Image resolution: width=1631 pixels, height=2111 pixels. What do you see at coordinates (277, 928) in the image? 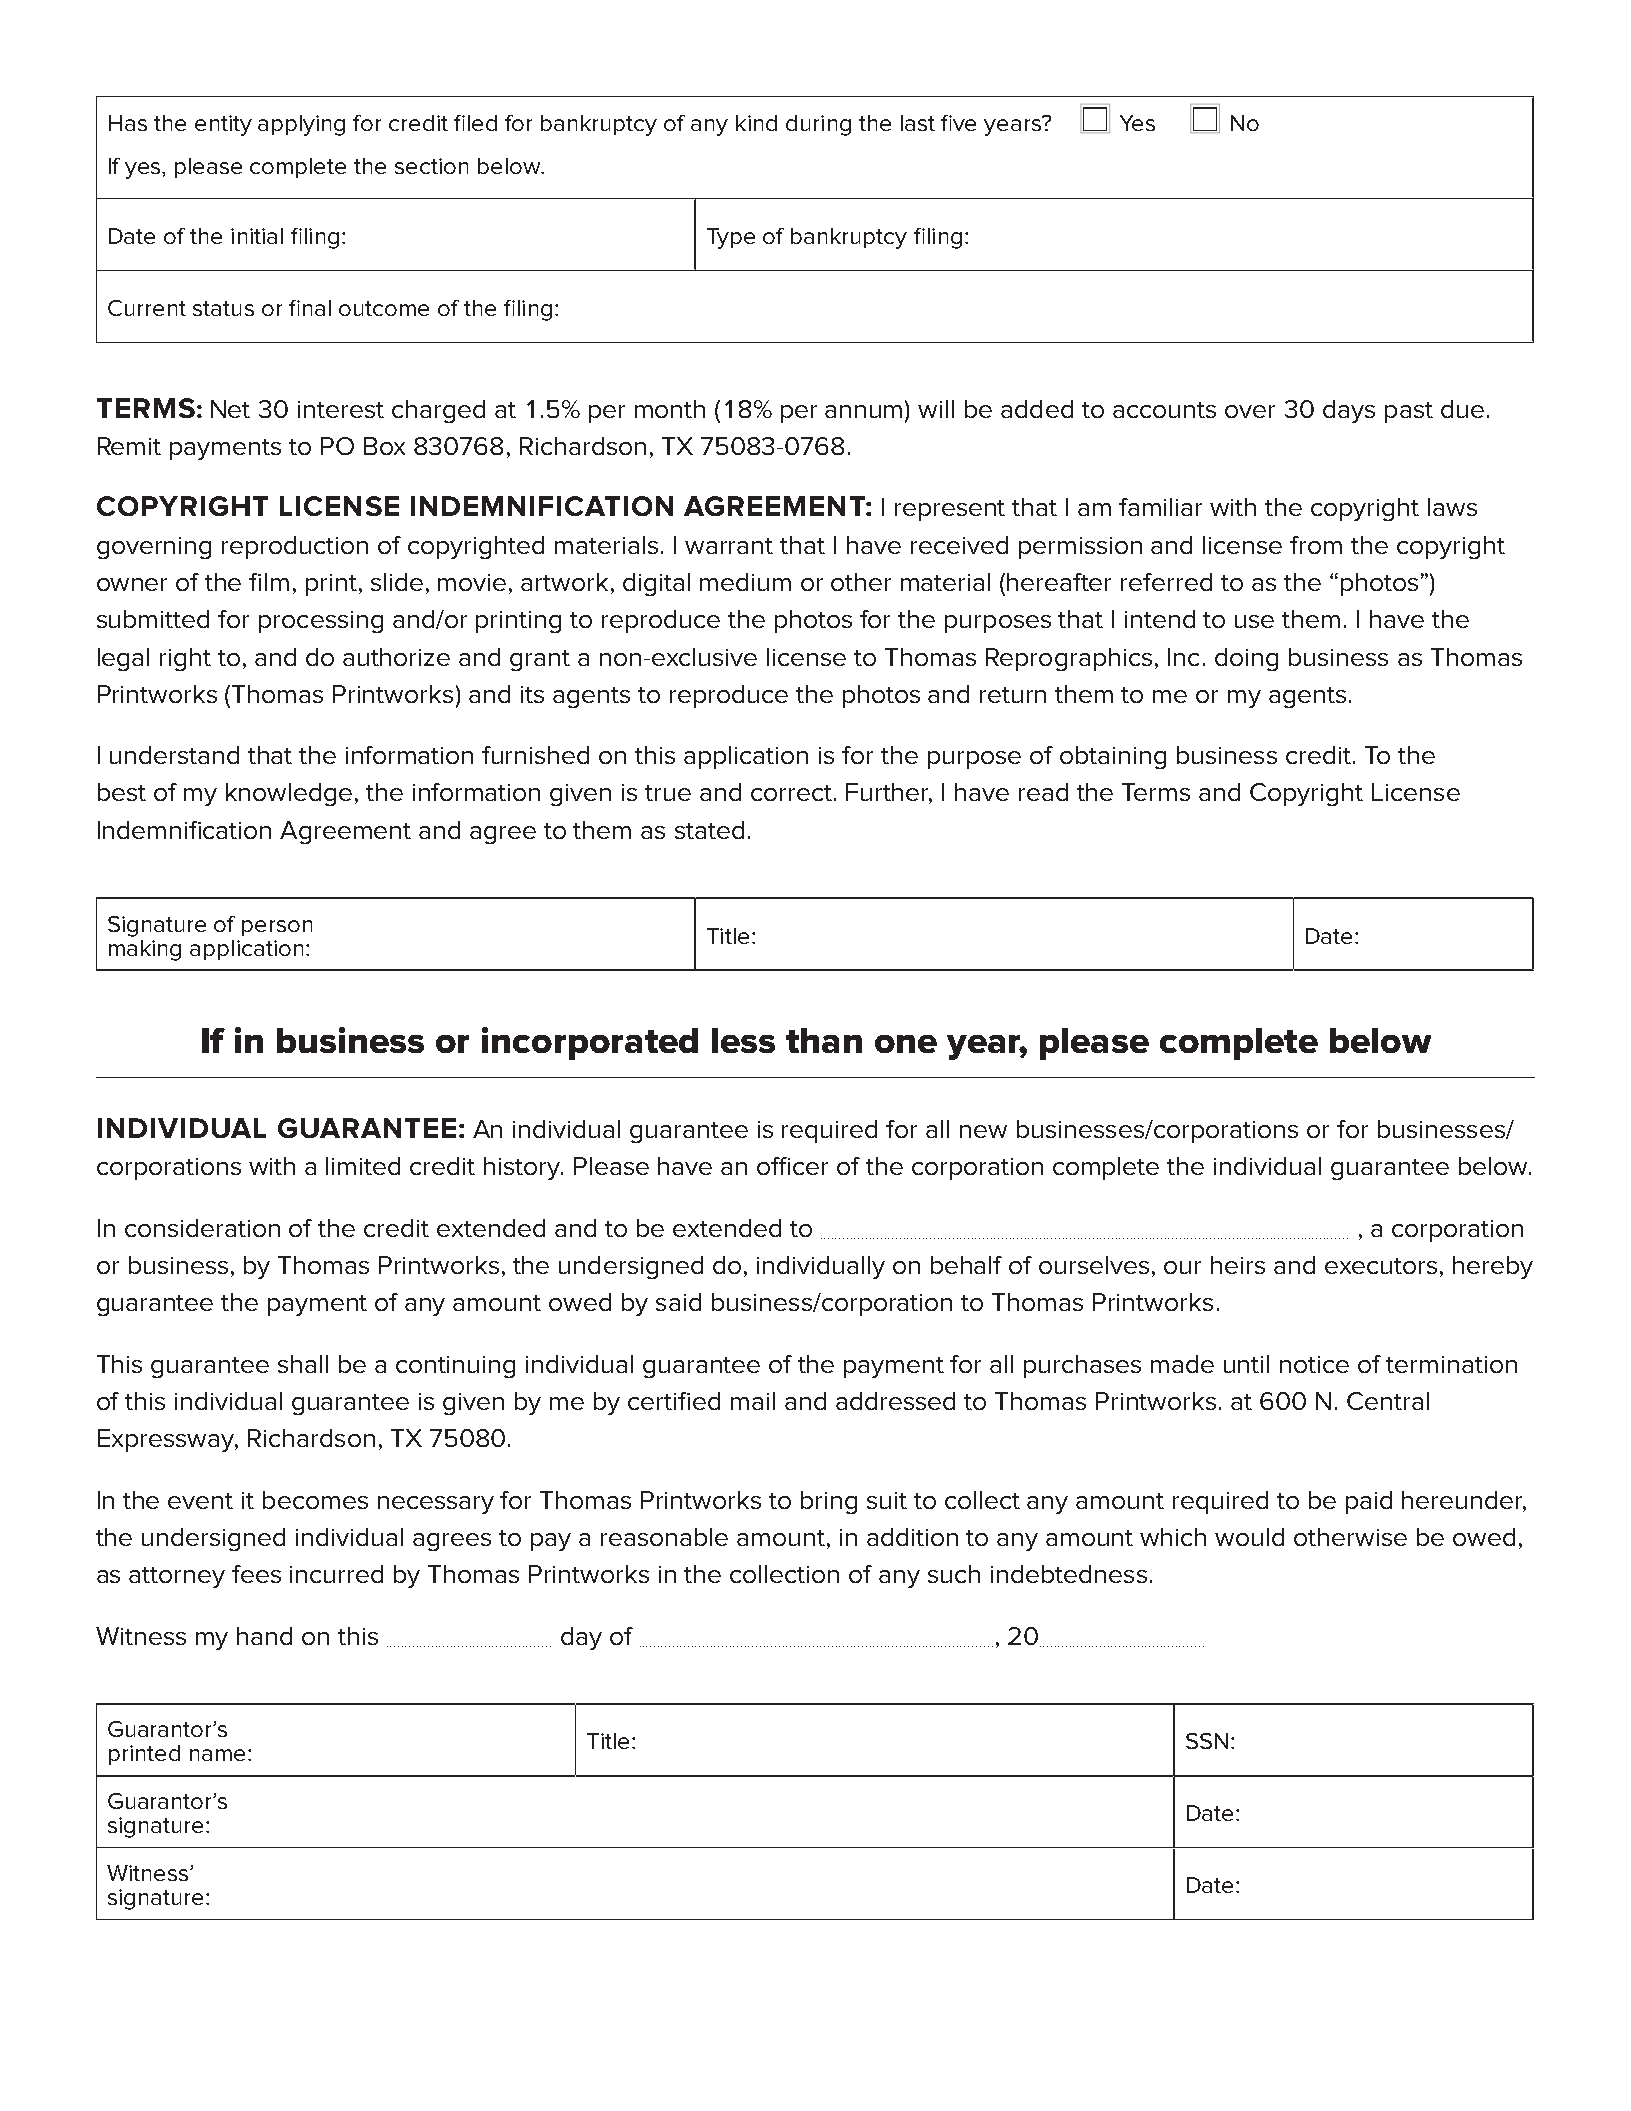
I see `person` at bounding box center [277, 928].
